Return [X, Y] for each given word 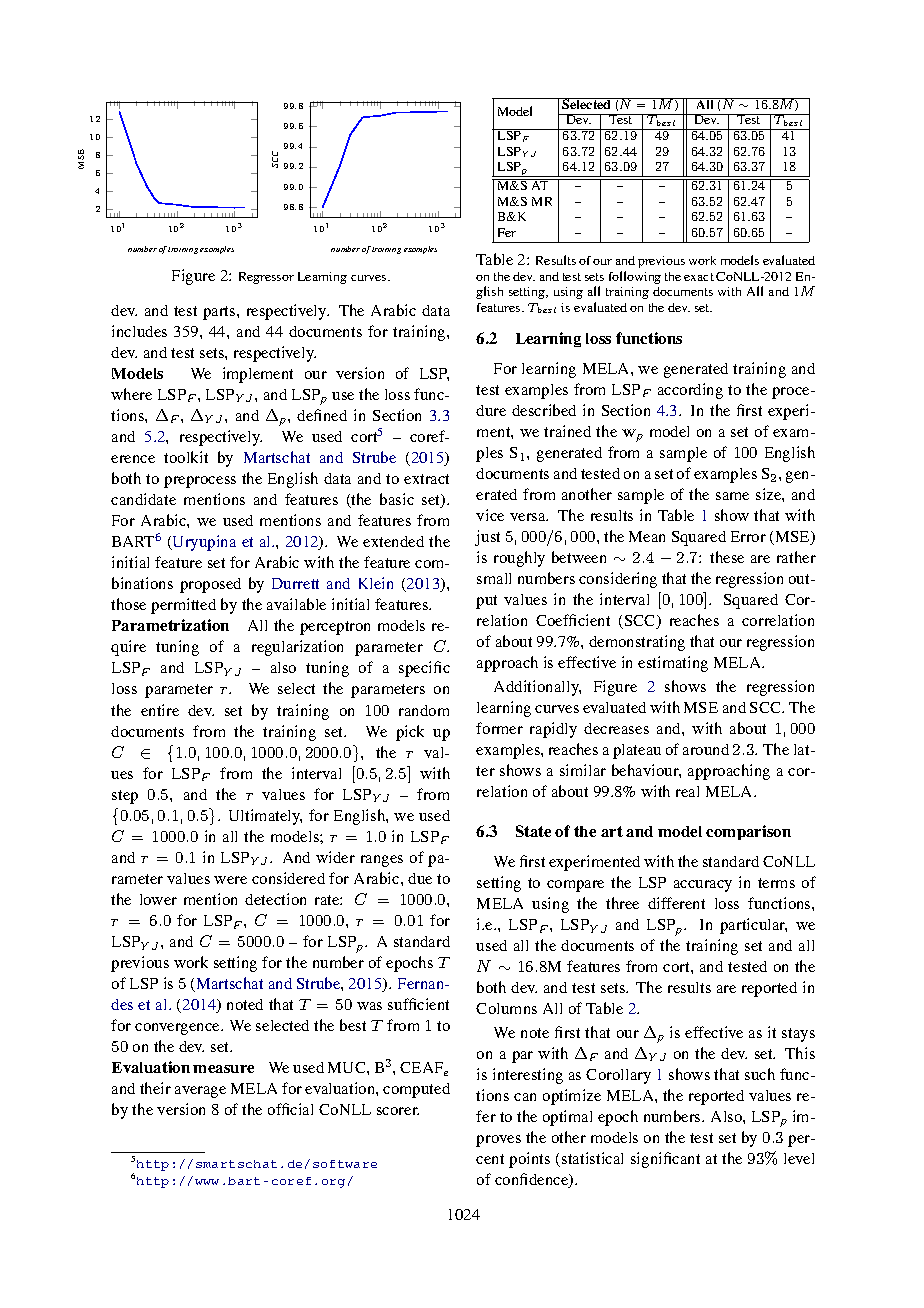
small [494, 578]
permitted [183, 606]
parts [220, 313]
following [635, 277]
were [230, 880]
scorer [398, 1111]
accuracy [703, 886]
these [727, 557]
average [200, 1092]
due [420, 878]
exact [699, 277]
